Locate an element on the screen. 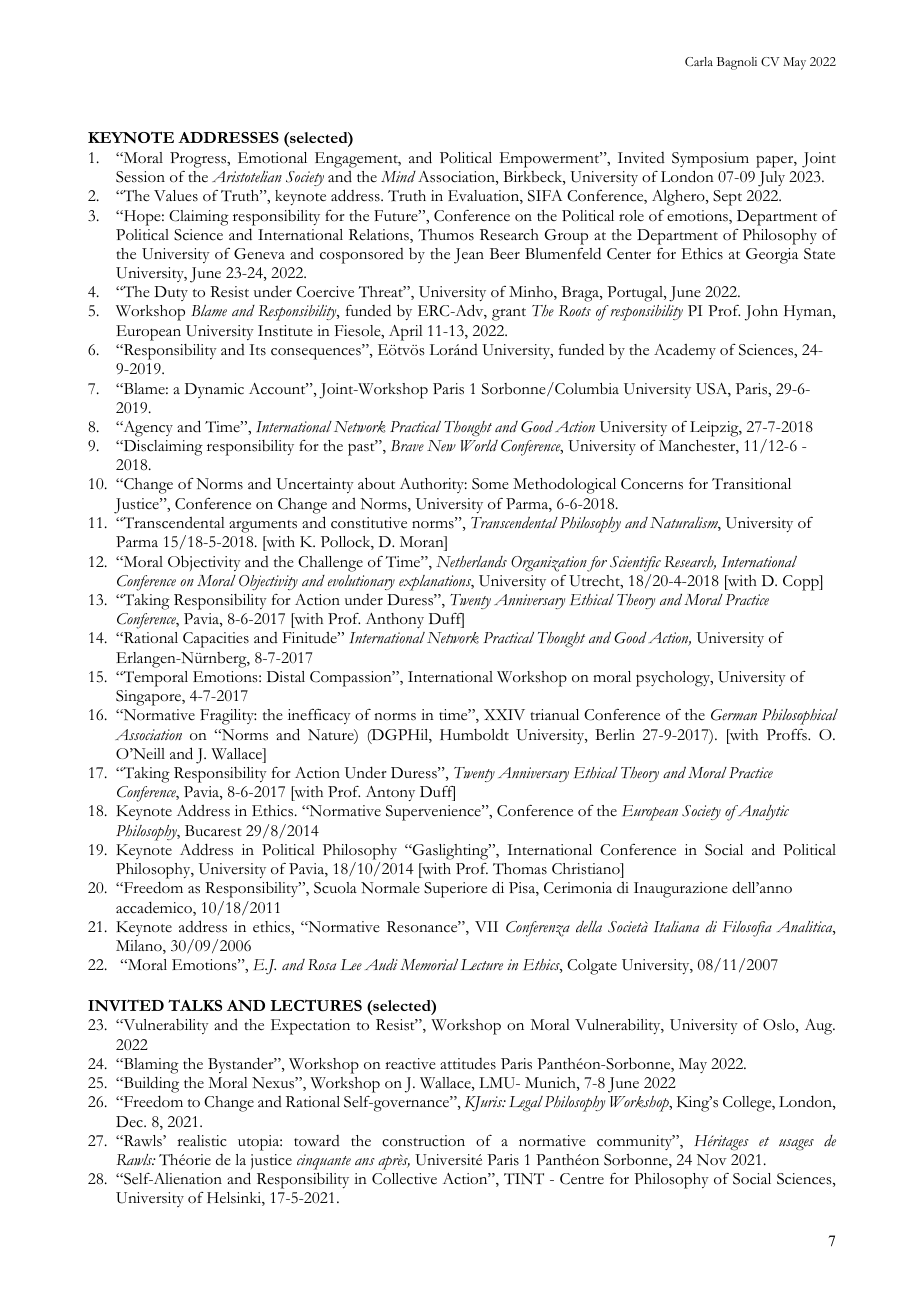 This screenshot has width=924, height=1308. realistic is located at coordinates (201, 1141).
